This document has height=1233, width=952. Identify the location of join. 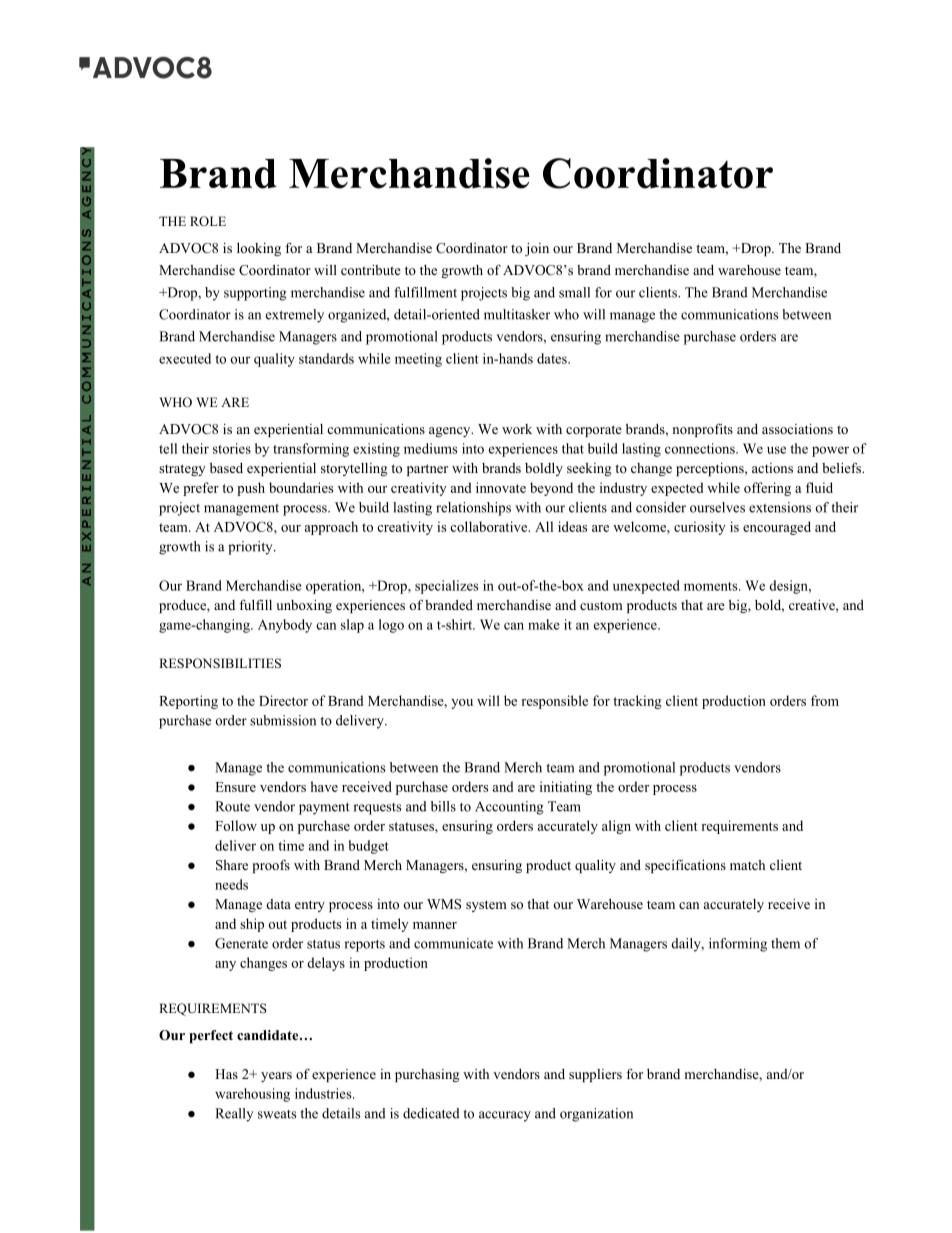
(537, 249).
